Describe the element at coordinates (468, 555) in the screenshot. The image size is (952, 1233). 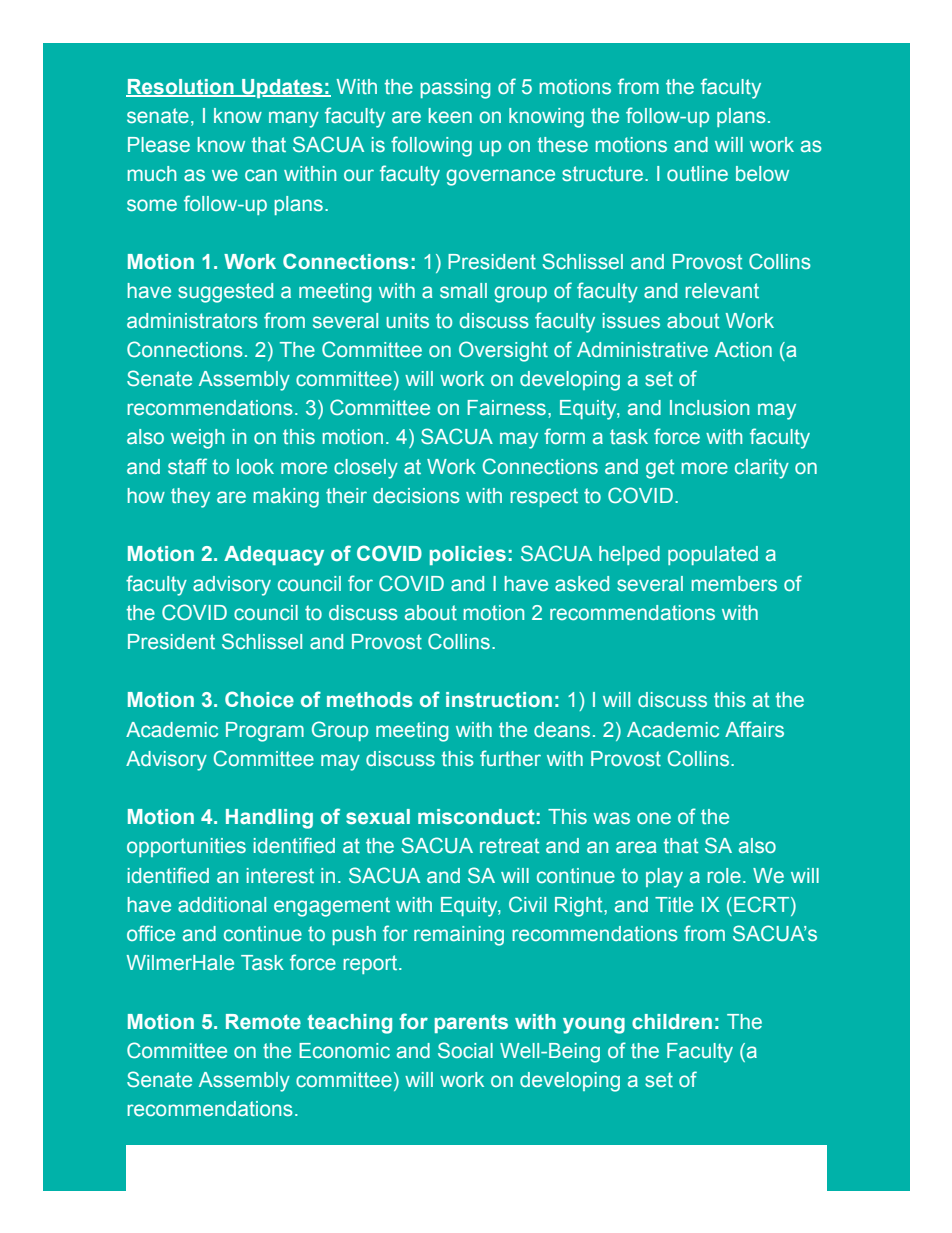
I see `policies` at that location.
